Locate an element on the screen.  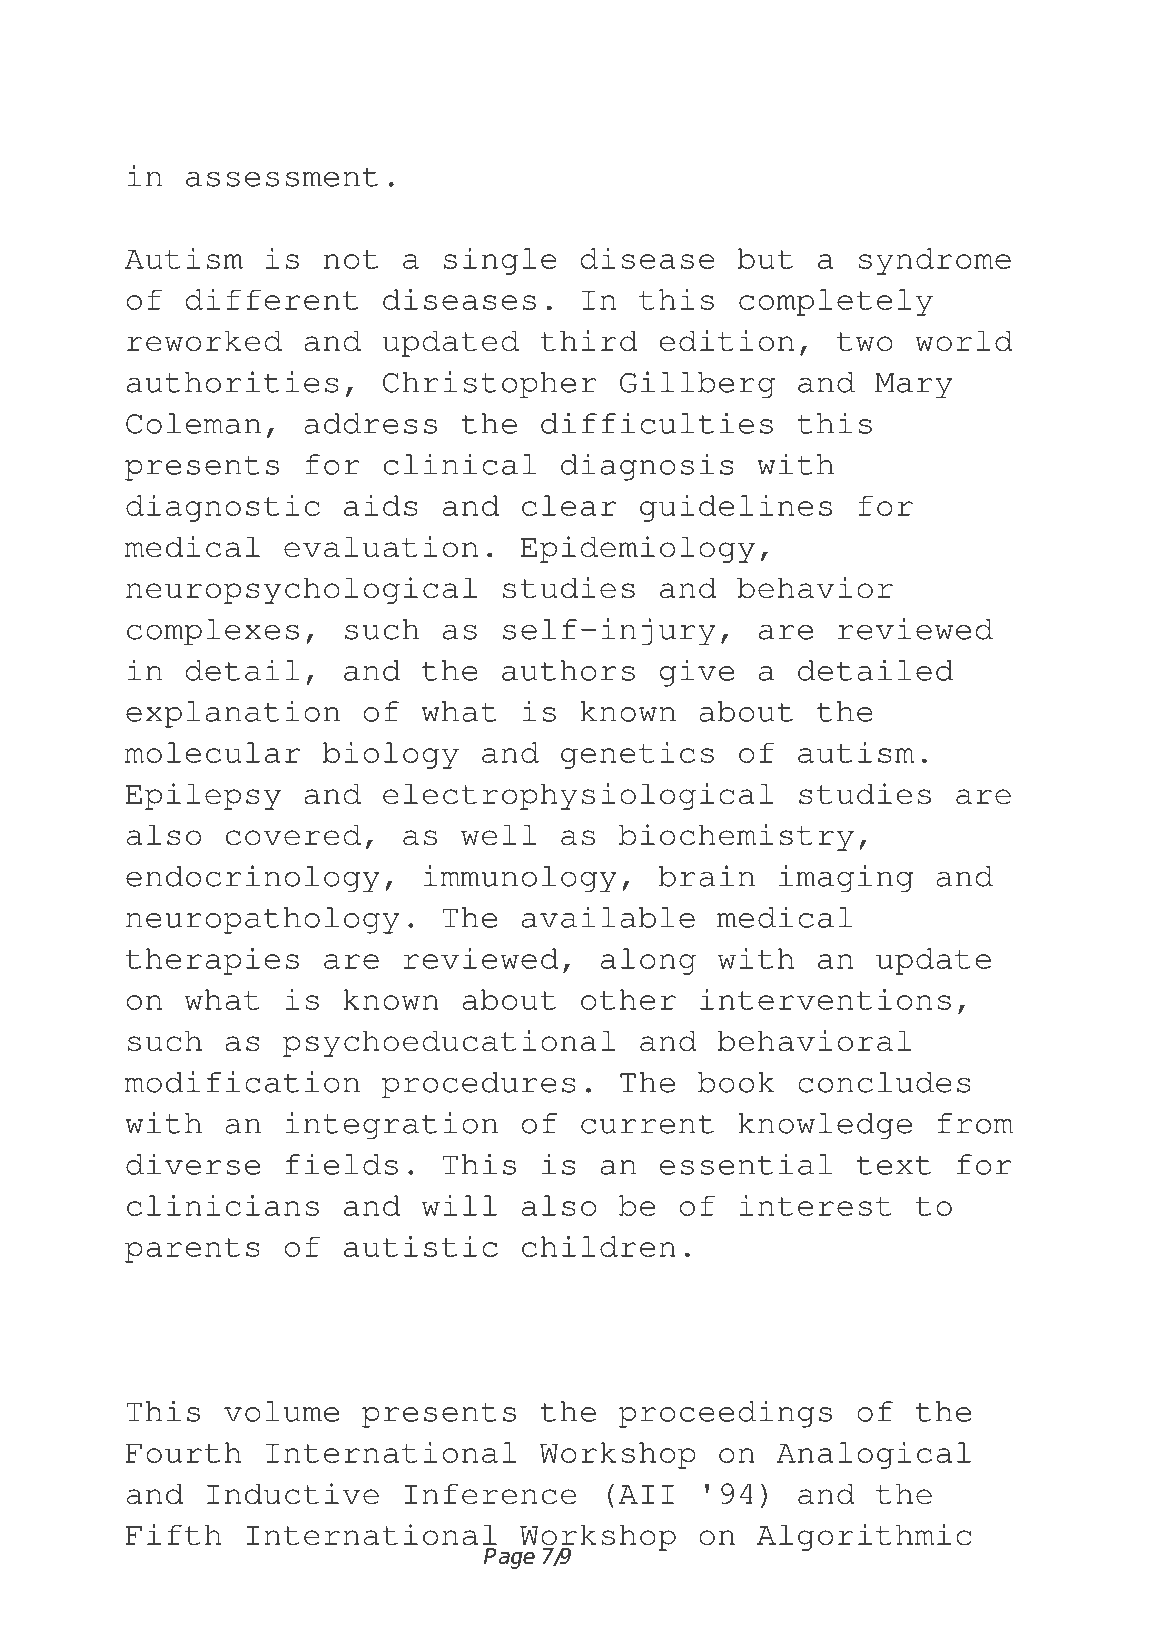
electrophysiological is located at coordinates (578, 796).
